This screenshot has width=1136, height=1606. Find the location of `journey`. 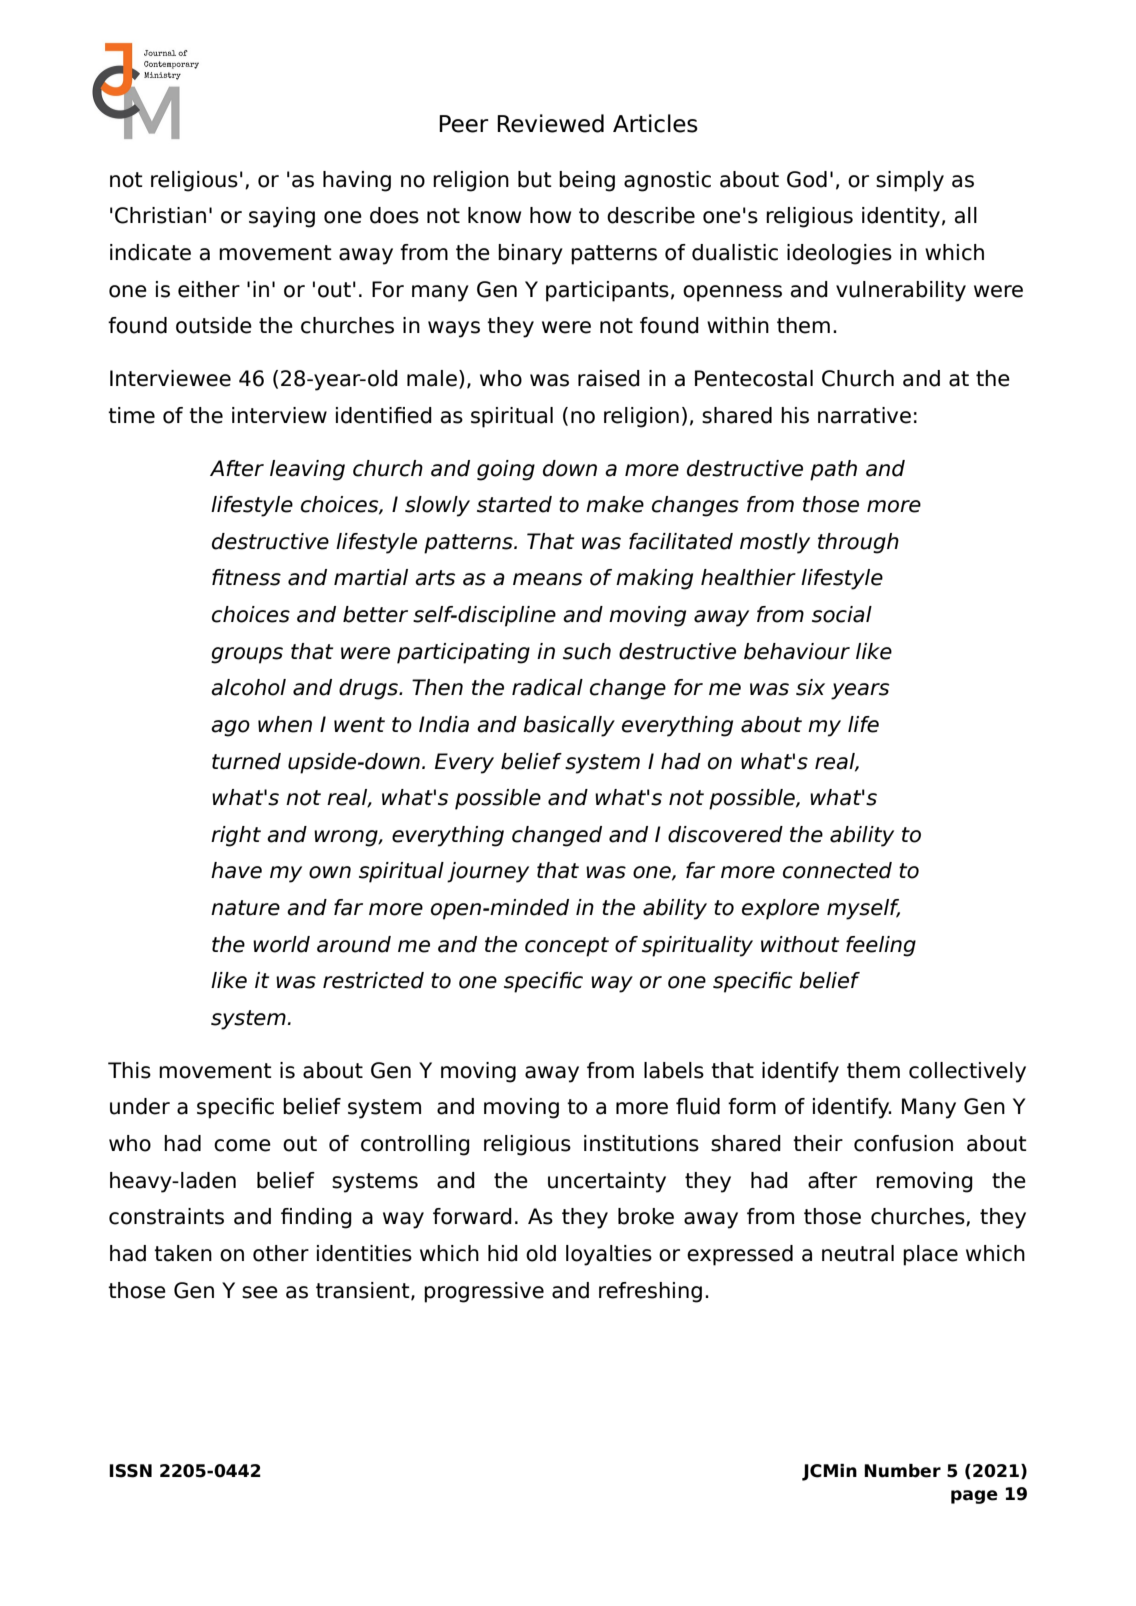

journey is located at coordinates (488, 872).
